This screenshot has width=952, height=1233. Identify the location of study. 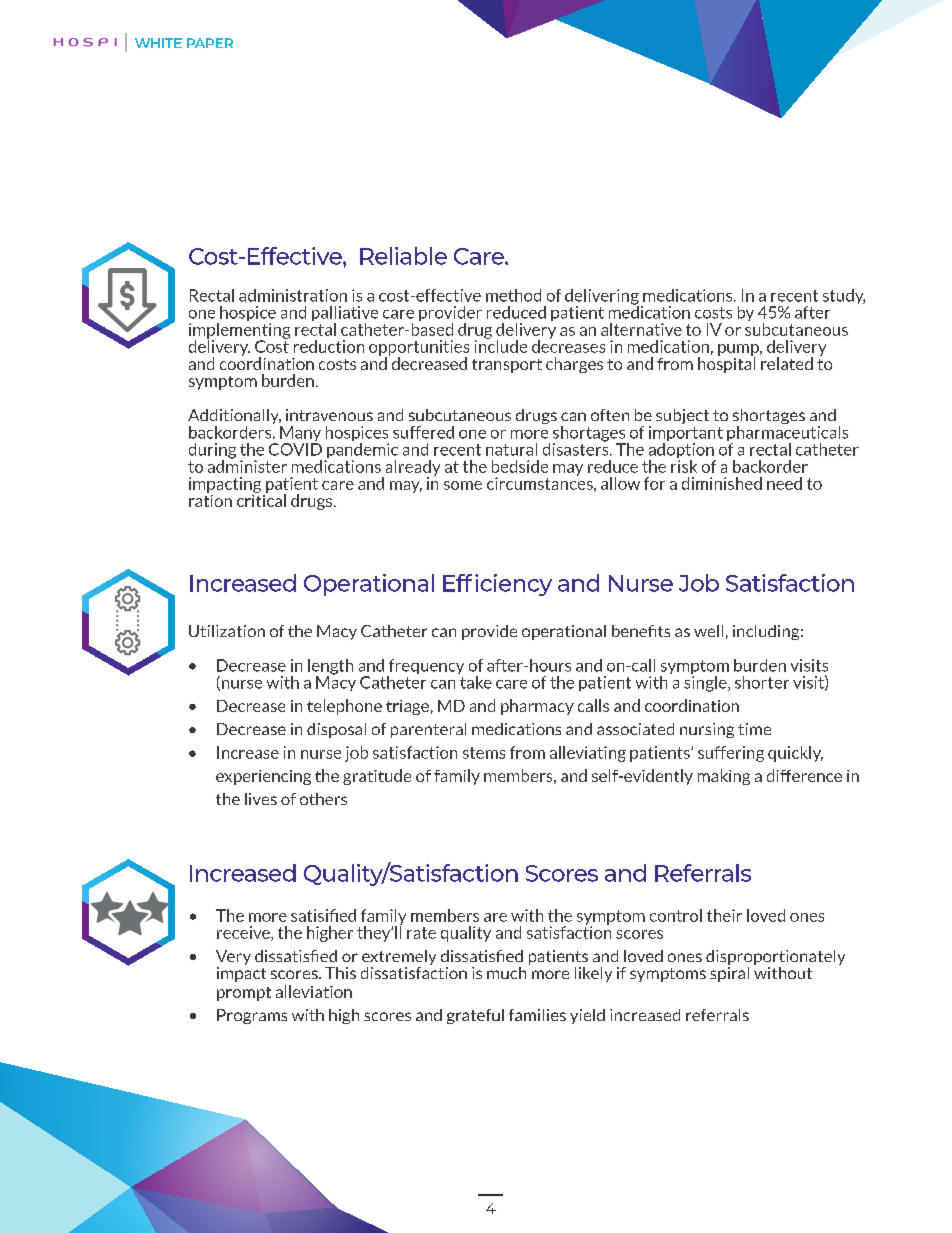
(844, 296).
